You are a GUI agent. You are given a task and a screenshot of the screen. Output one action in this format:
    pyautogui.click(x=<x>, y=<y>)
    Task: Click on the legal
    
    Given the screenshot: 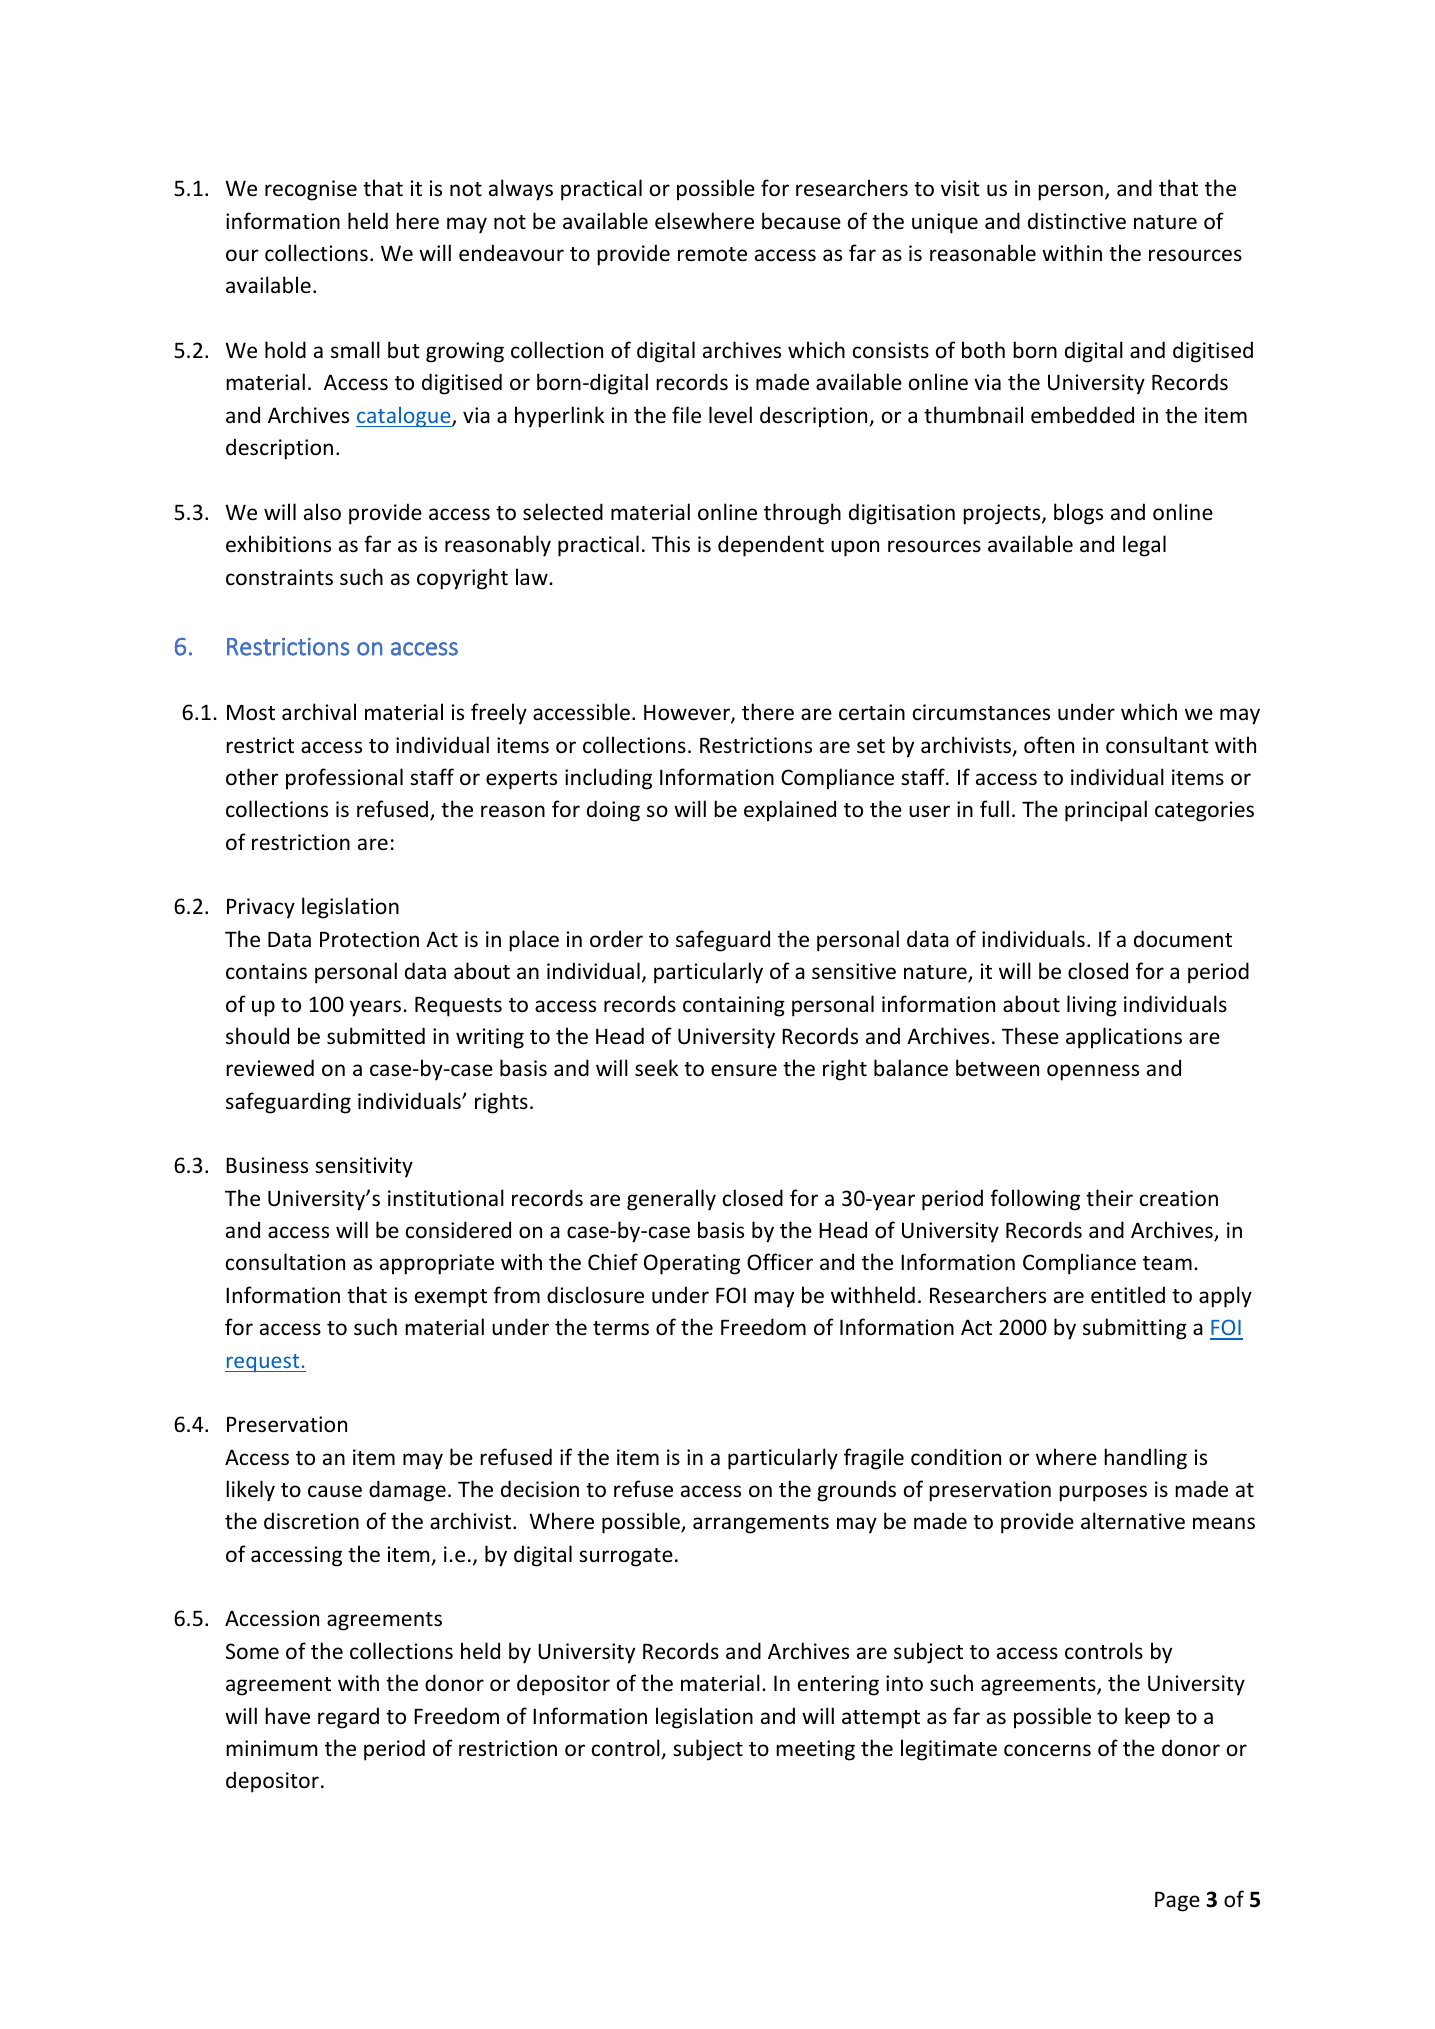 What is the action you would take?
    pyautogui.click(x=1144, y=546)
